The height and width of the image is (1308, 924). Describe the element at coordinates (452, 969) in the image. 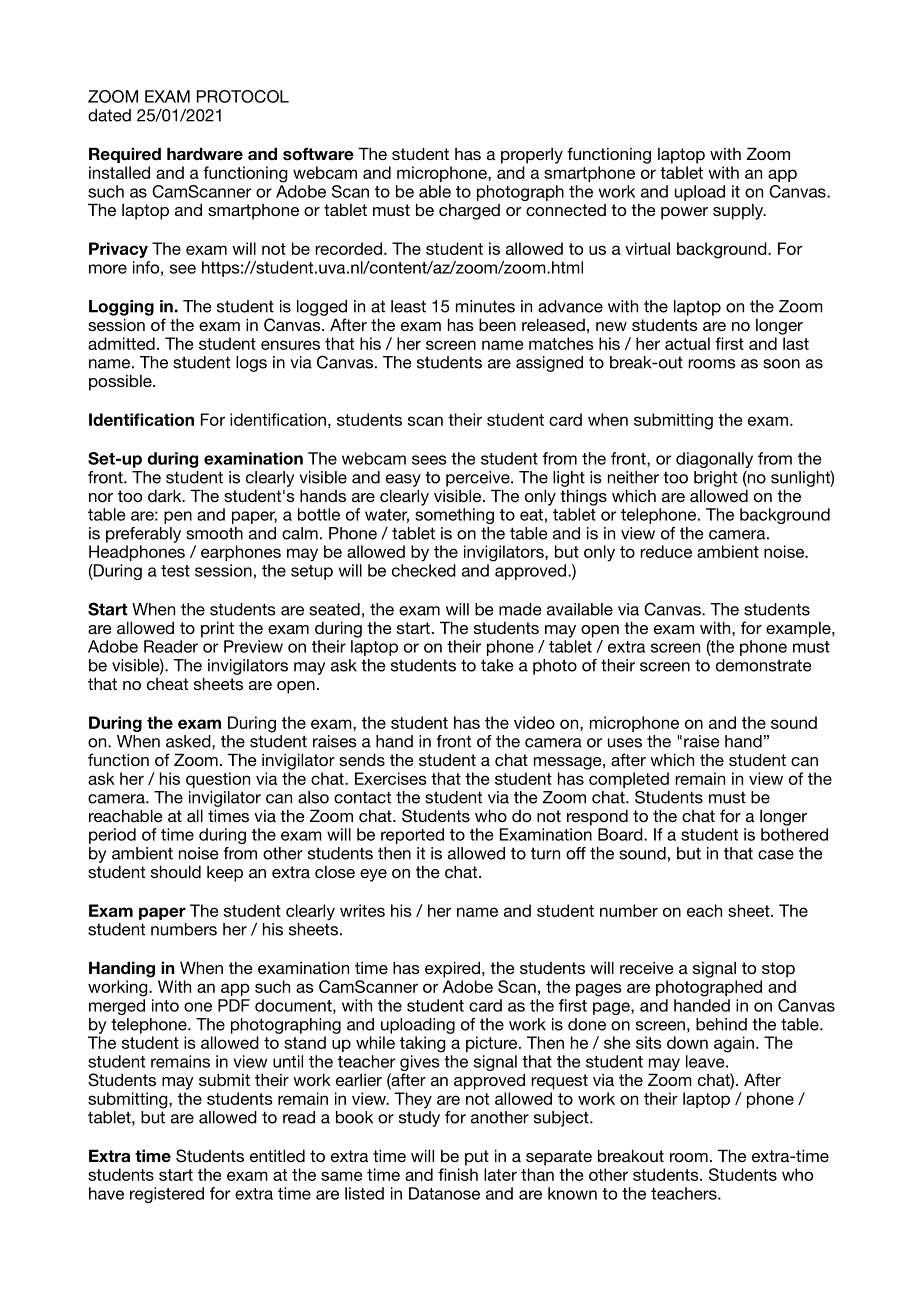

I see `expired` at that location.
